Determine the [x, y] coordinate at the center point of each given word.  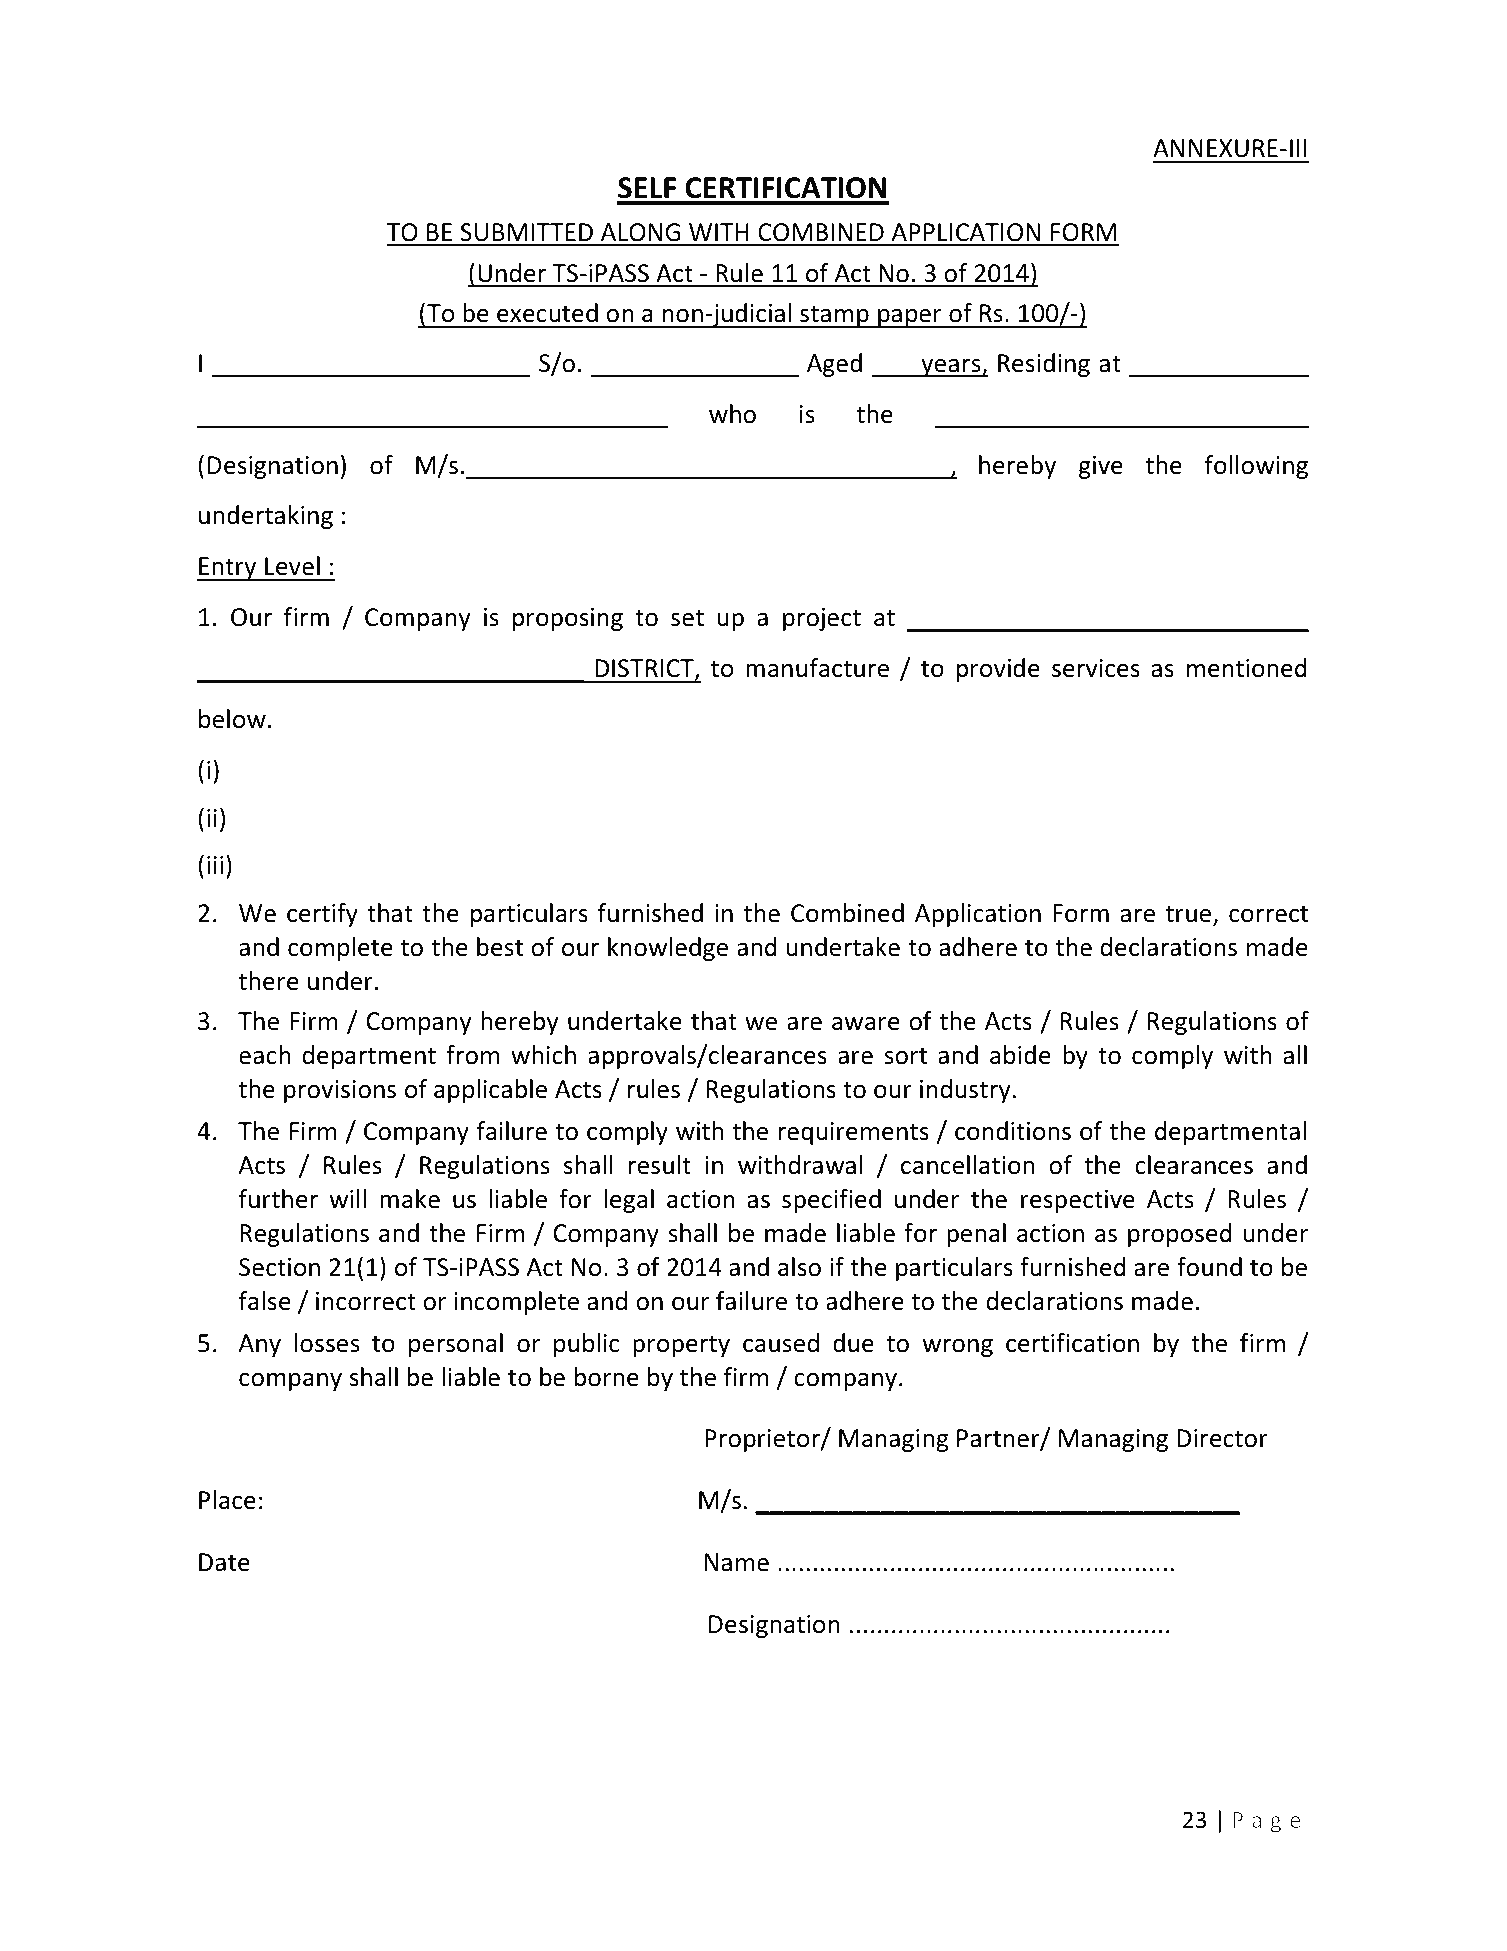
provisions [340, 1091]
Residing [1044, 365]
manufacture [817, 668]
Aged [834, 365]
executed [547, 313]
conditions [1013, 1131]
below [232, 719]
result [660, 1165]
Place [227, 1500]
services [1096, 668]
